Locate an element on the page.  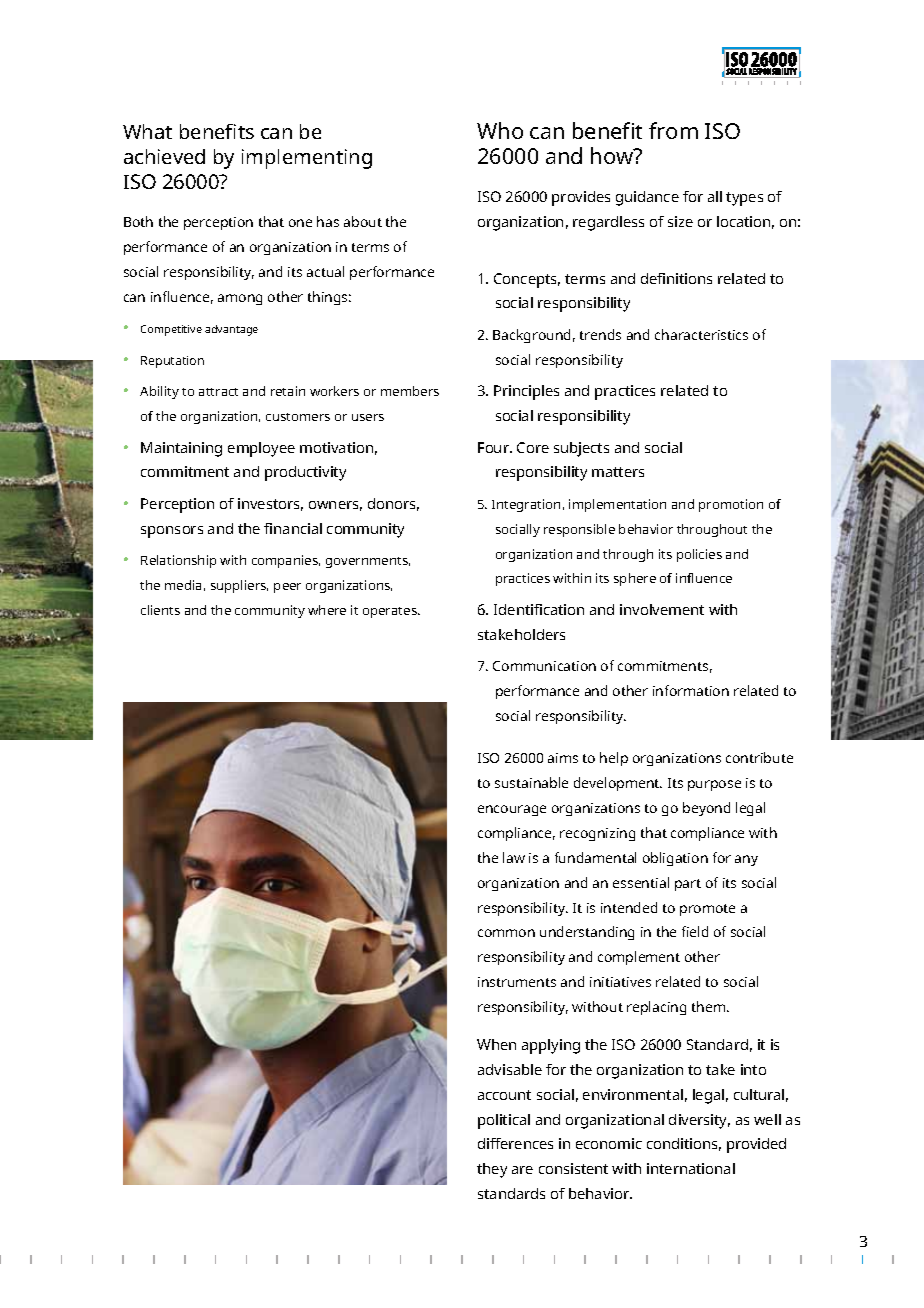
political is located at coordinates (504, 1121).
